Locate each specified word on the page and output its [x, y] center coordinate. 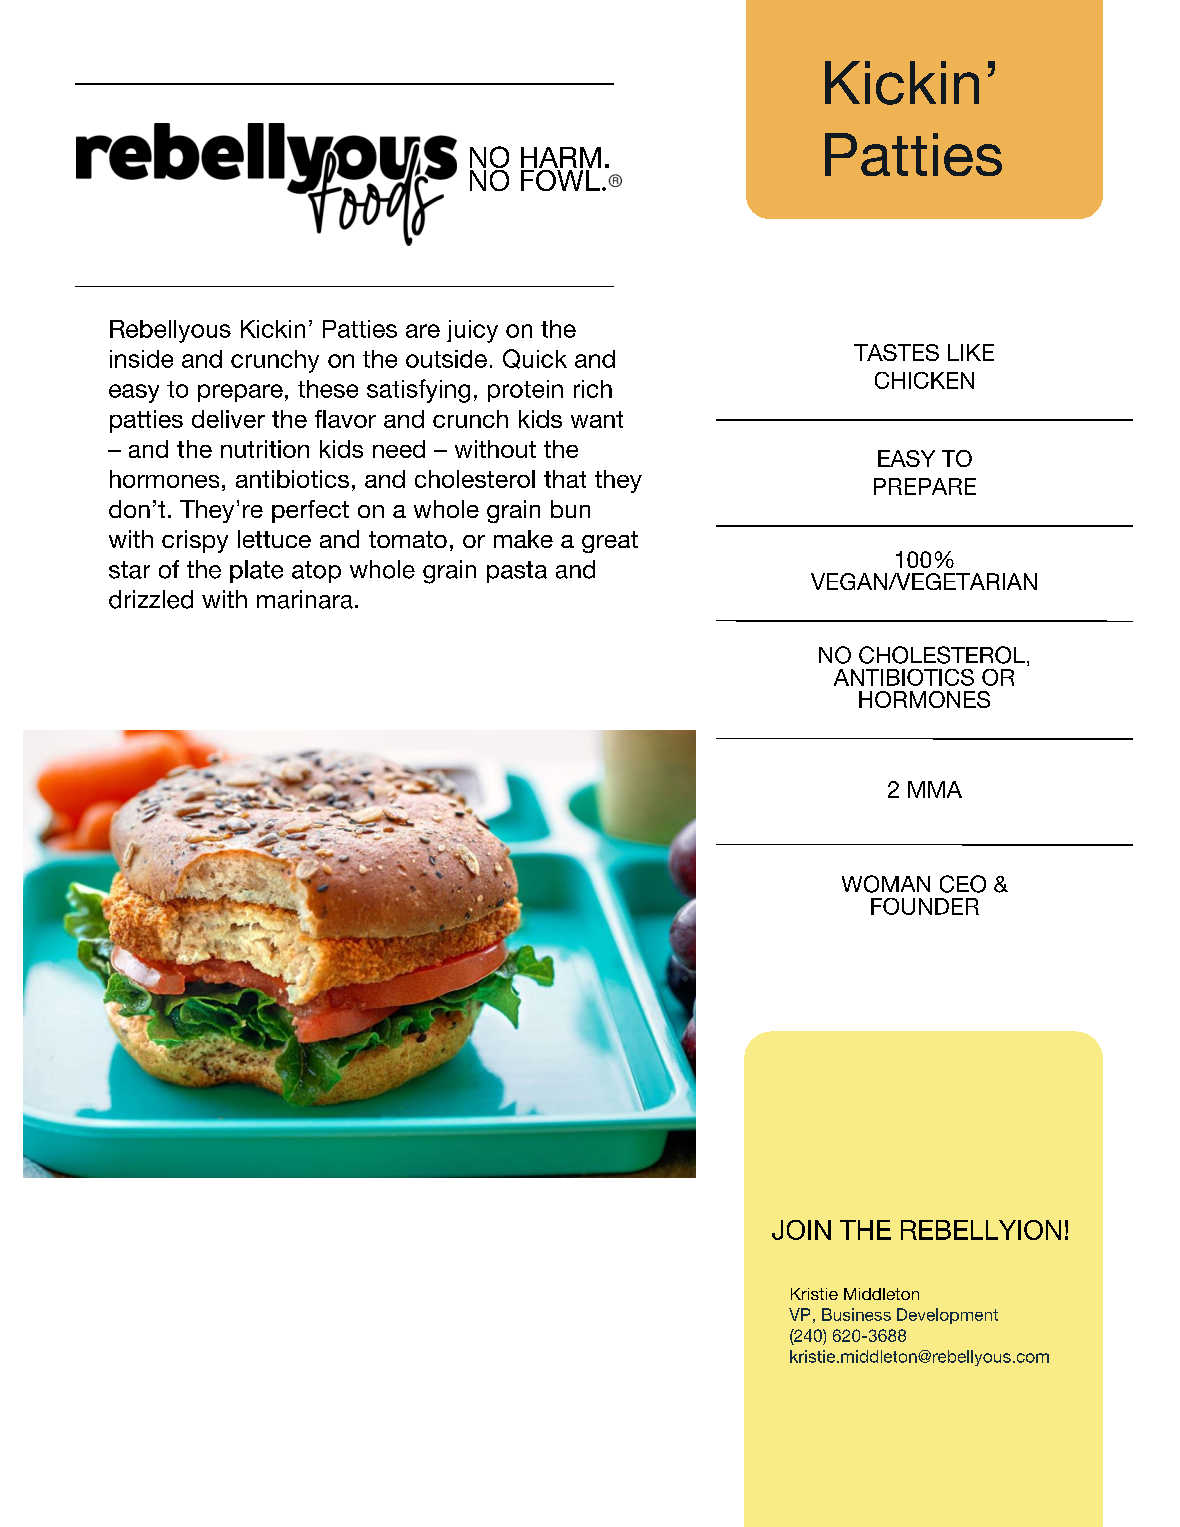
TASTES [896, 352]
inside [141, 359]
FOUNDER [925, 906]
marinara [305, 599]
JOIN [801, 1230]
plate [256, 571]
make [523, 539]
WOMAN [886, 884]
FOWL [561, 179]
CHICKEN [924, 380]
